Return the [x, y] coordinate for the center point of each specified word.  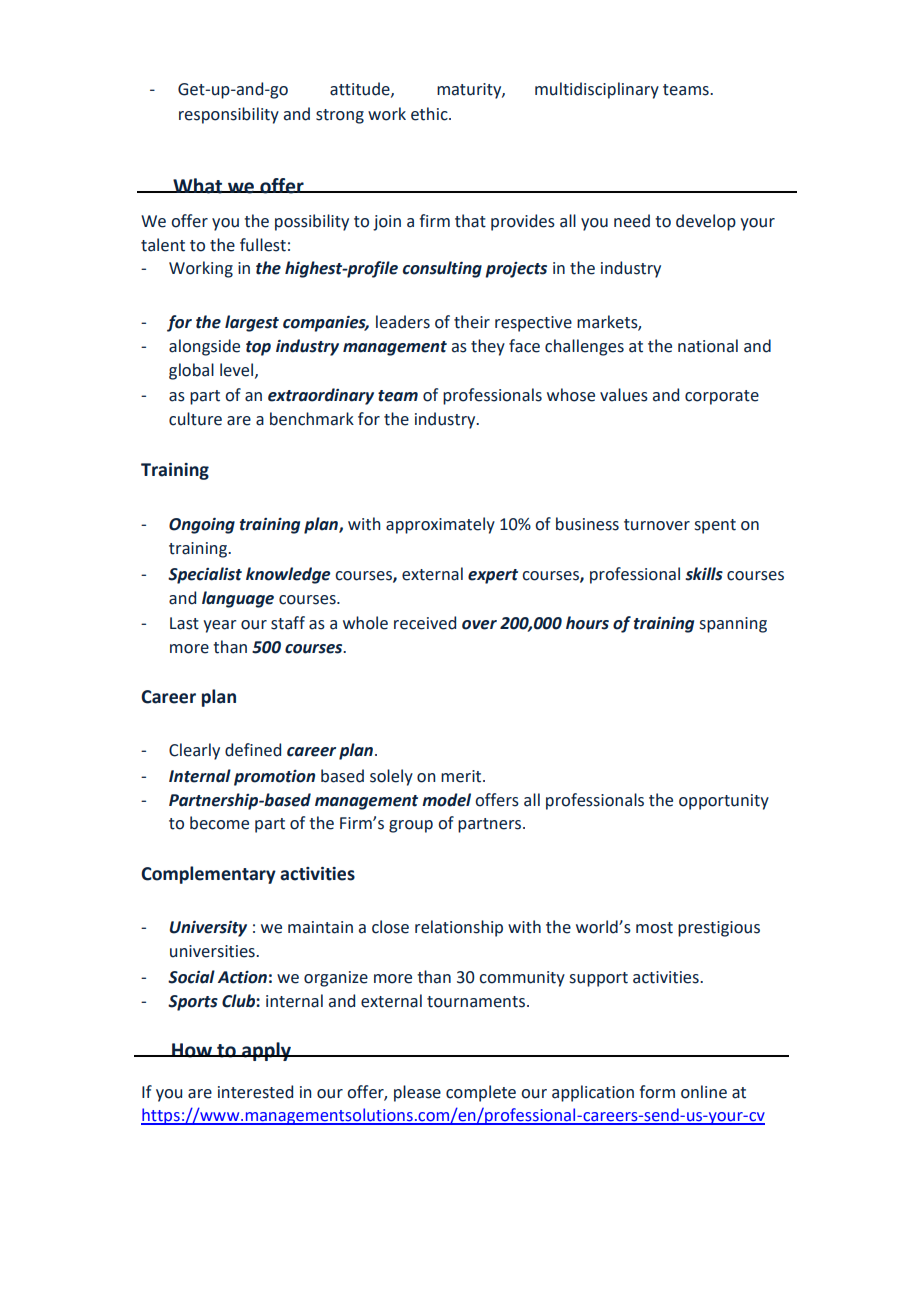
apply [266, 1051]
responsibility [229, 115]
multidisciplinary [597, 90]
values [624, 395]
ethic [430, 114]
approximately [440, 525]
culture [195, 419]
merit [462, 776]
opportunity [724, 802]
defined [253, 750]
